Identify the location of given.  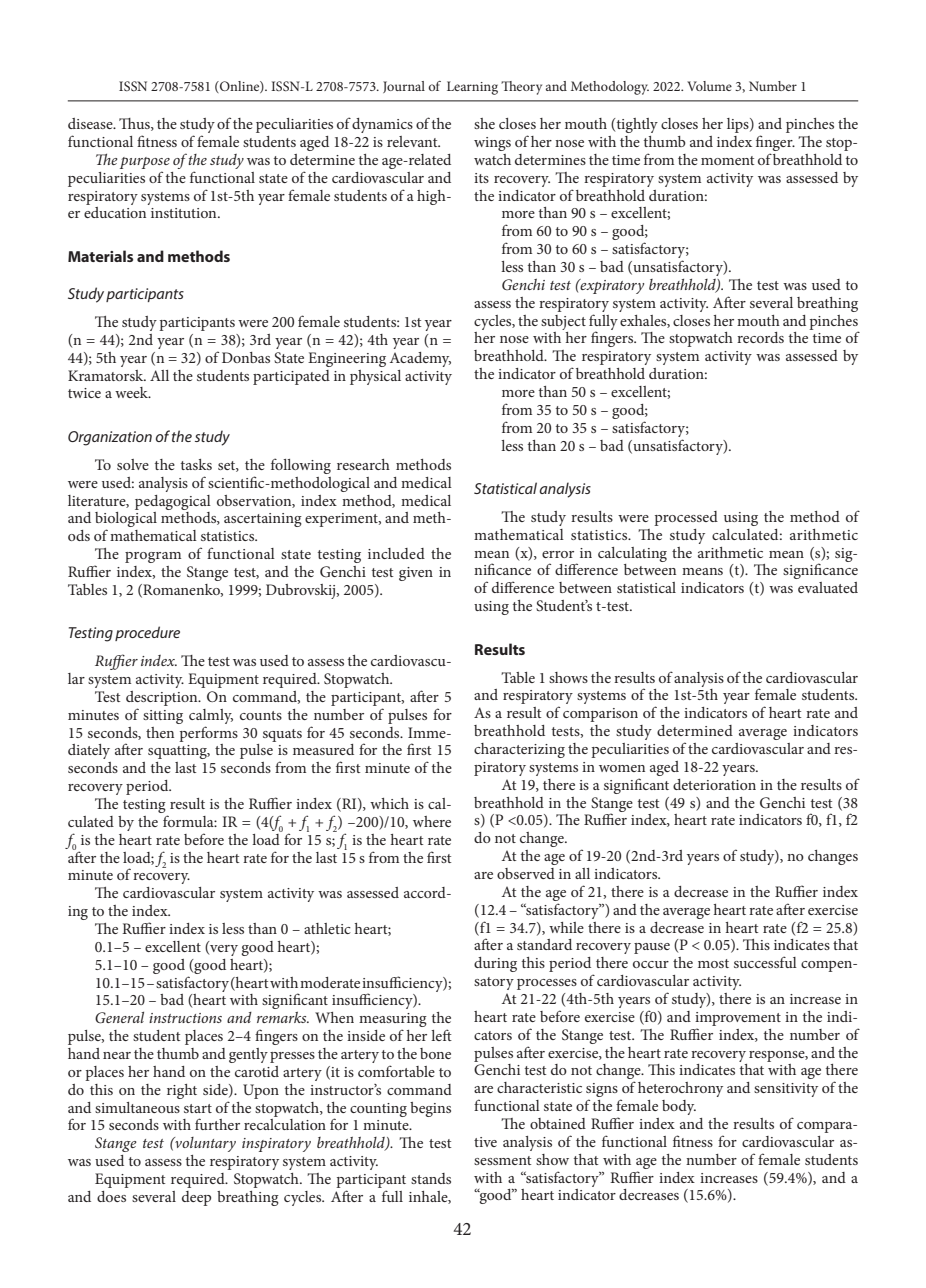
(416, 574).
